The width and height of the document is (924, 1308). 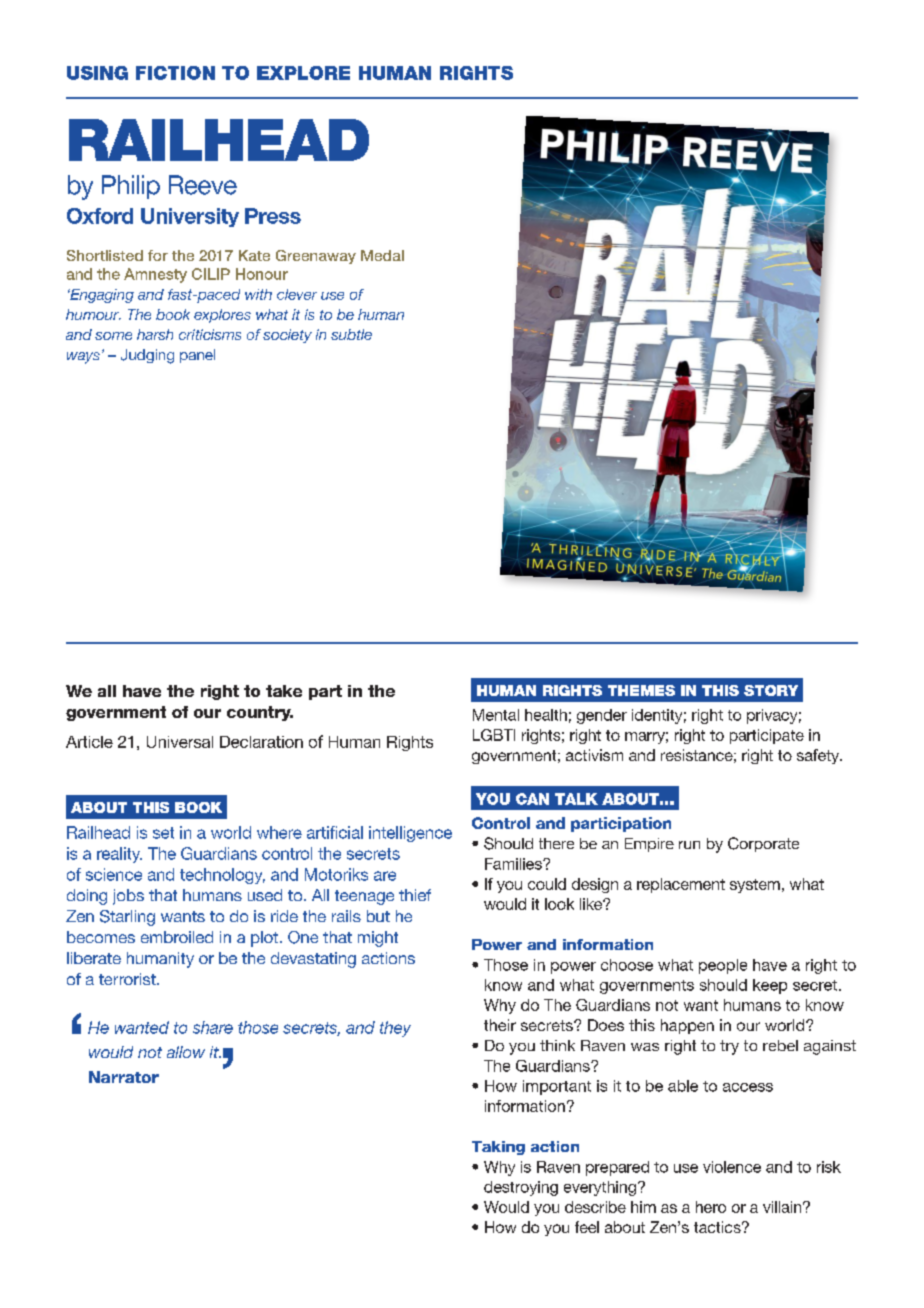 What do you see at coordinates (521, 1188) in the document?
I see `destroying` at bounding box center [521, 1188].
